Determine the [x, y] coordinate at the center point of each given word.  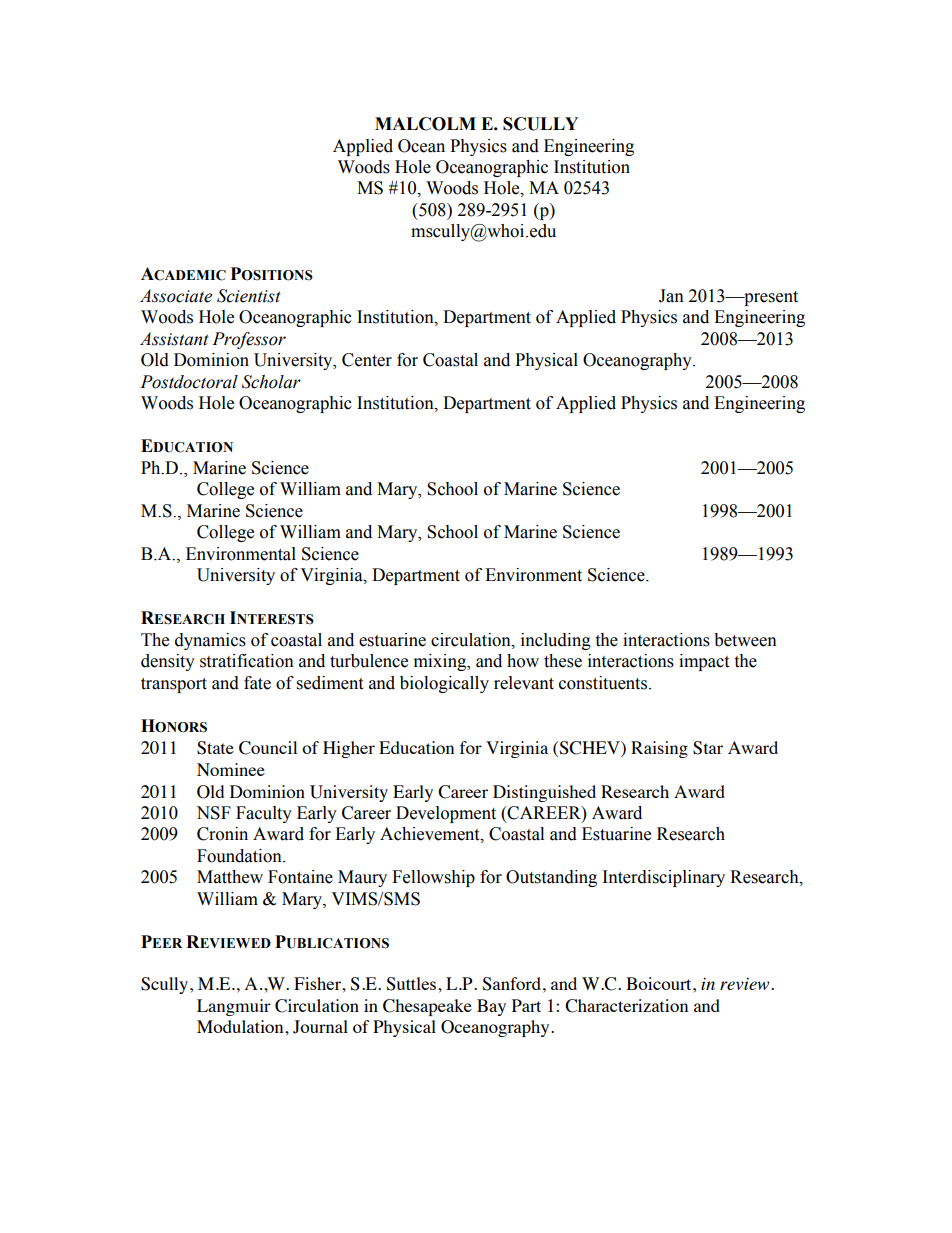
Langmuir [234, 1007]
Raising [659, 749]
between [745, 640]
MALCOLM [425, 124]
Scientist [249, 296]
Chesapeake [427, 1007]
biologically [444, 684]
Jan [671, 296]
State [215, 748]
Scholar [271, 382]
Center [367, 360]
